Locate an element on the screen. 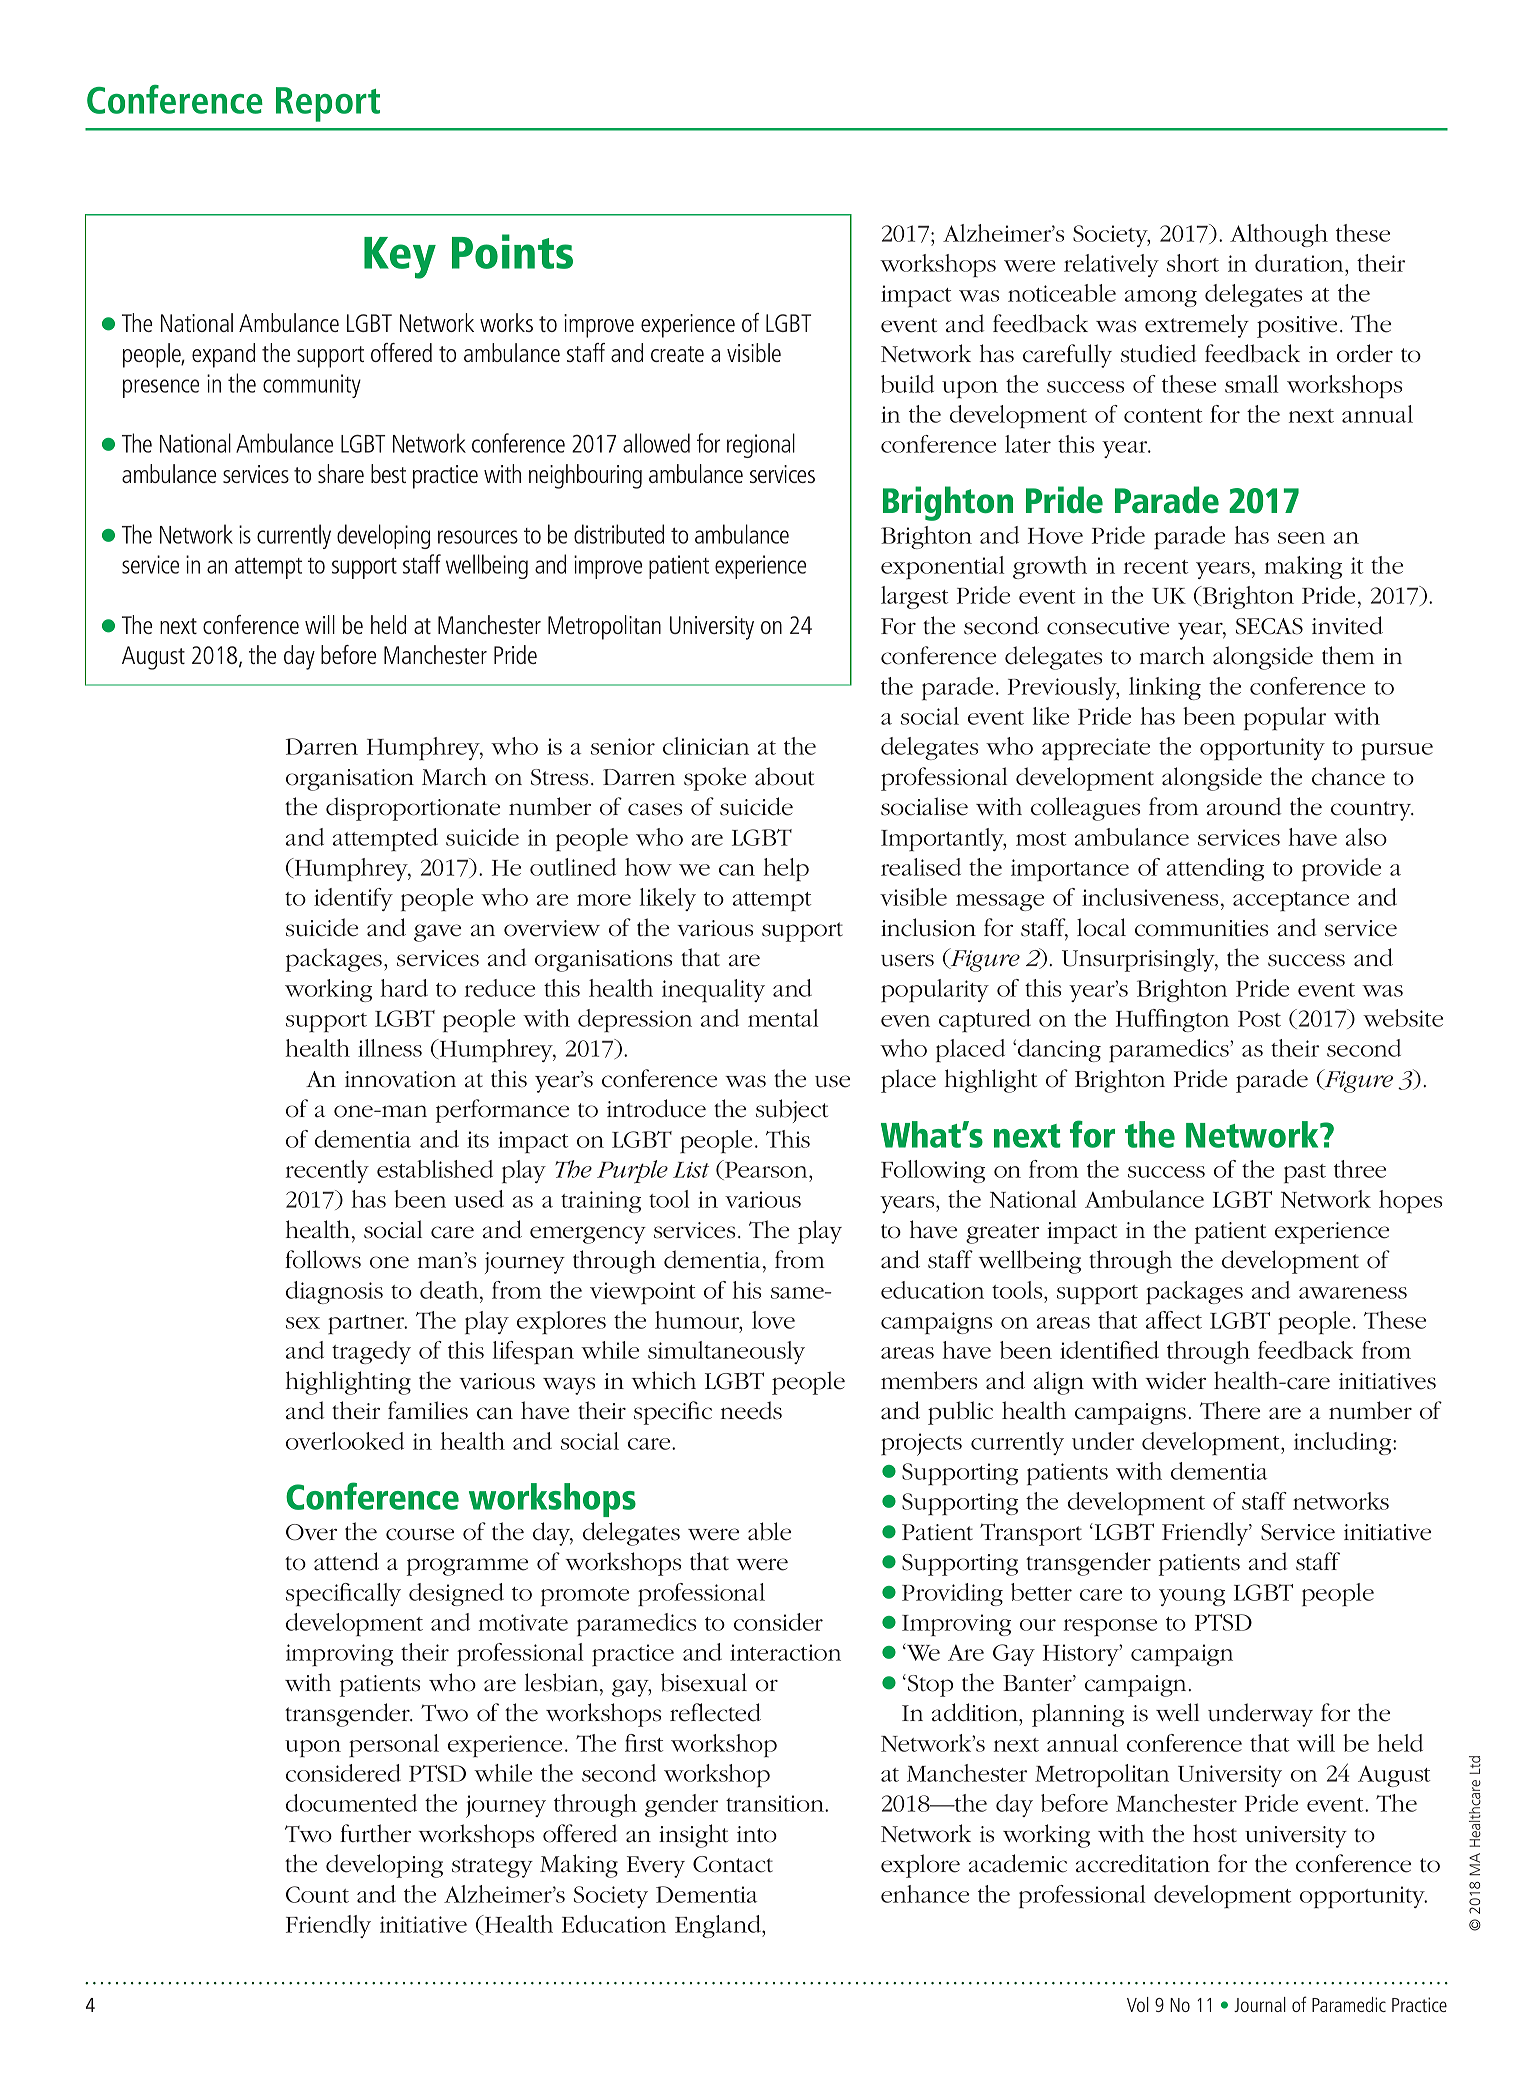  mental is located at coordinates (783, 1018).
